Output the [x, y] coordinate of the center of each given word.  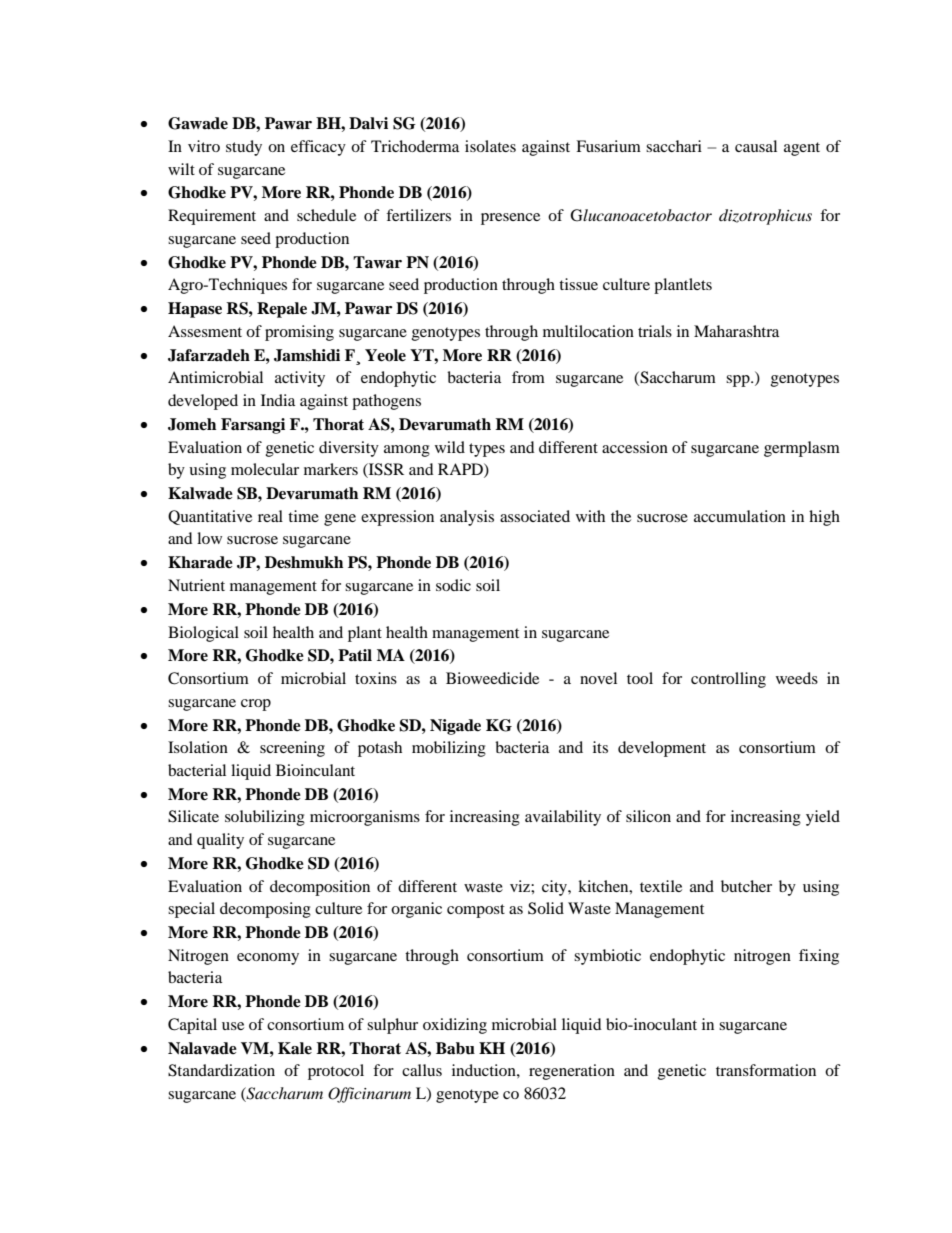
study [244, 148]
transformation [766, 1070]
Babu [455, 1048]
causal [756, 146]
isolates [490, 146]
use [233, 1026]
